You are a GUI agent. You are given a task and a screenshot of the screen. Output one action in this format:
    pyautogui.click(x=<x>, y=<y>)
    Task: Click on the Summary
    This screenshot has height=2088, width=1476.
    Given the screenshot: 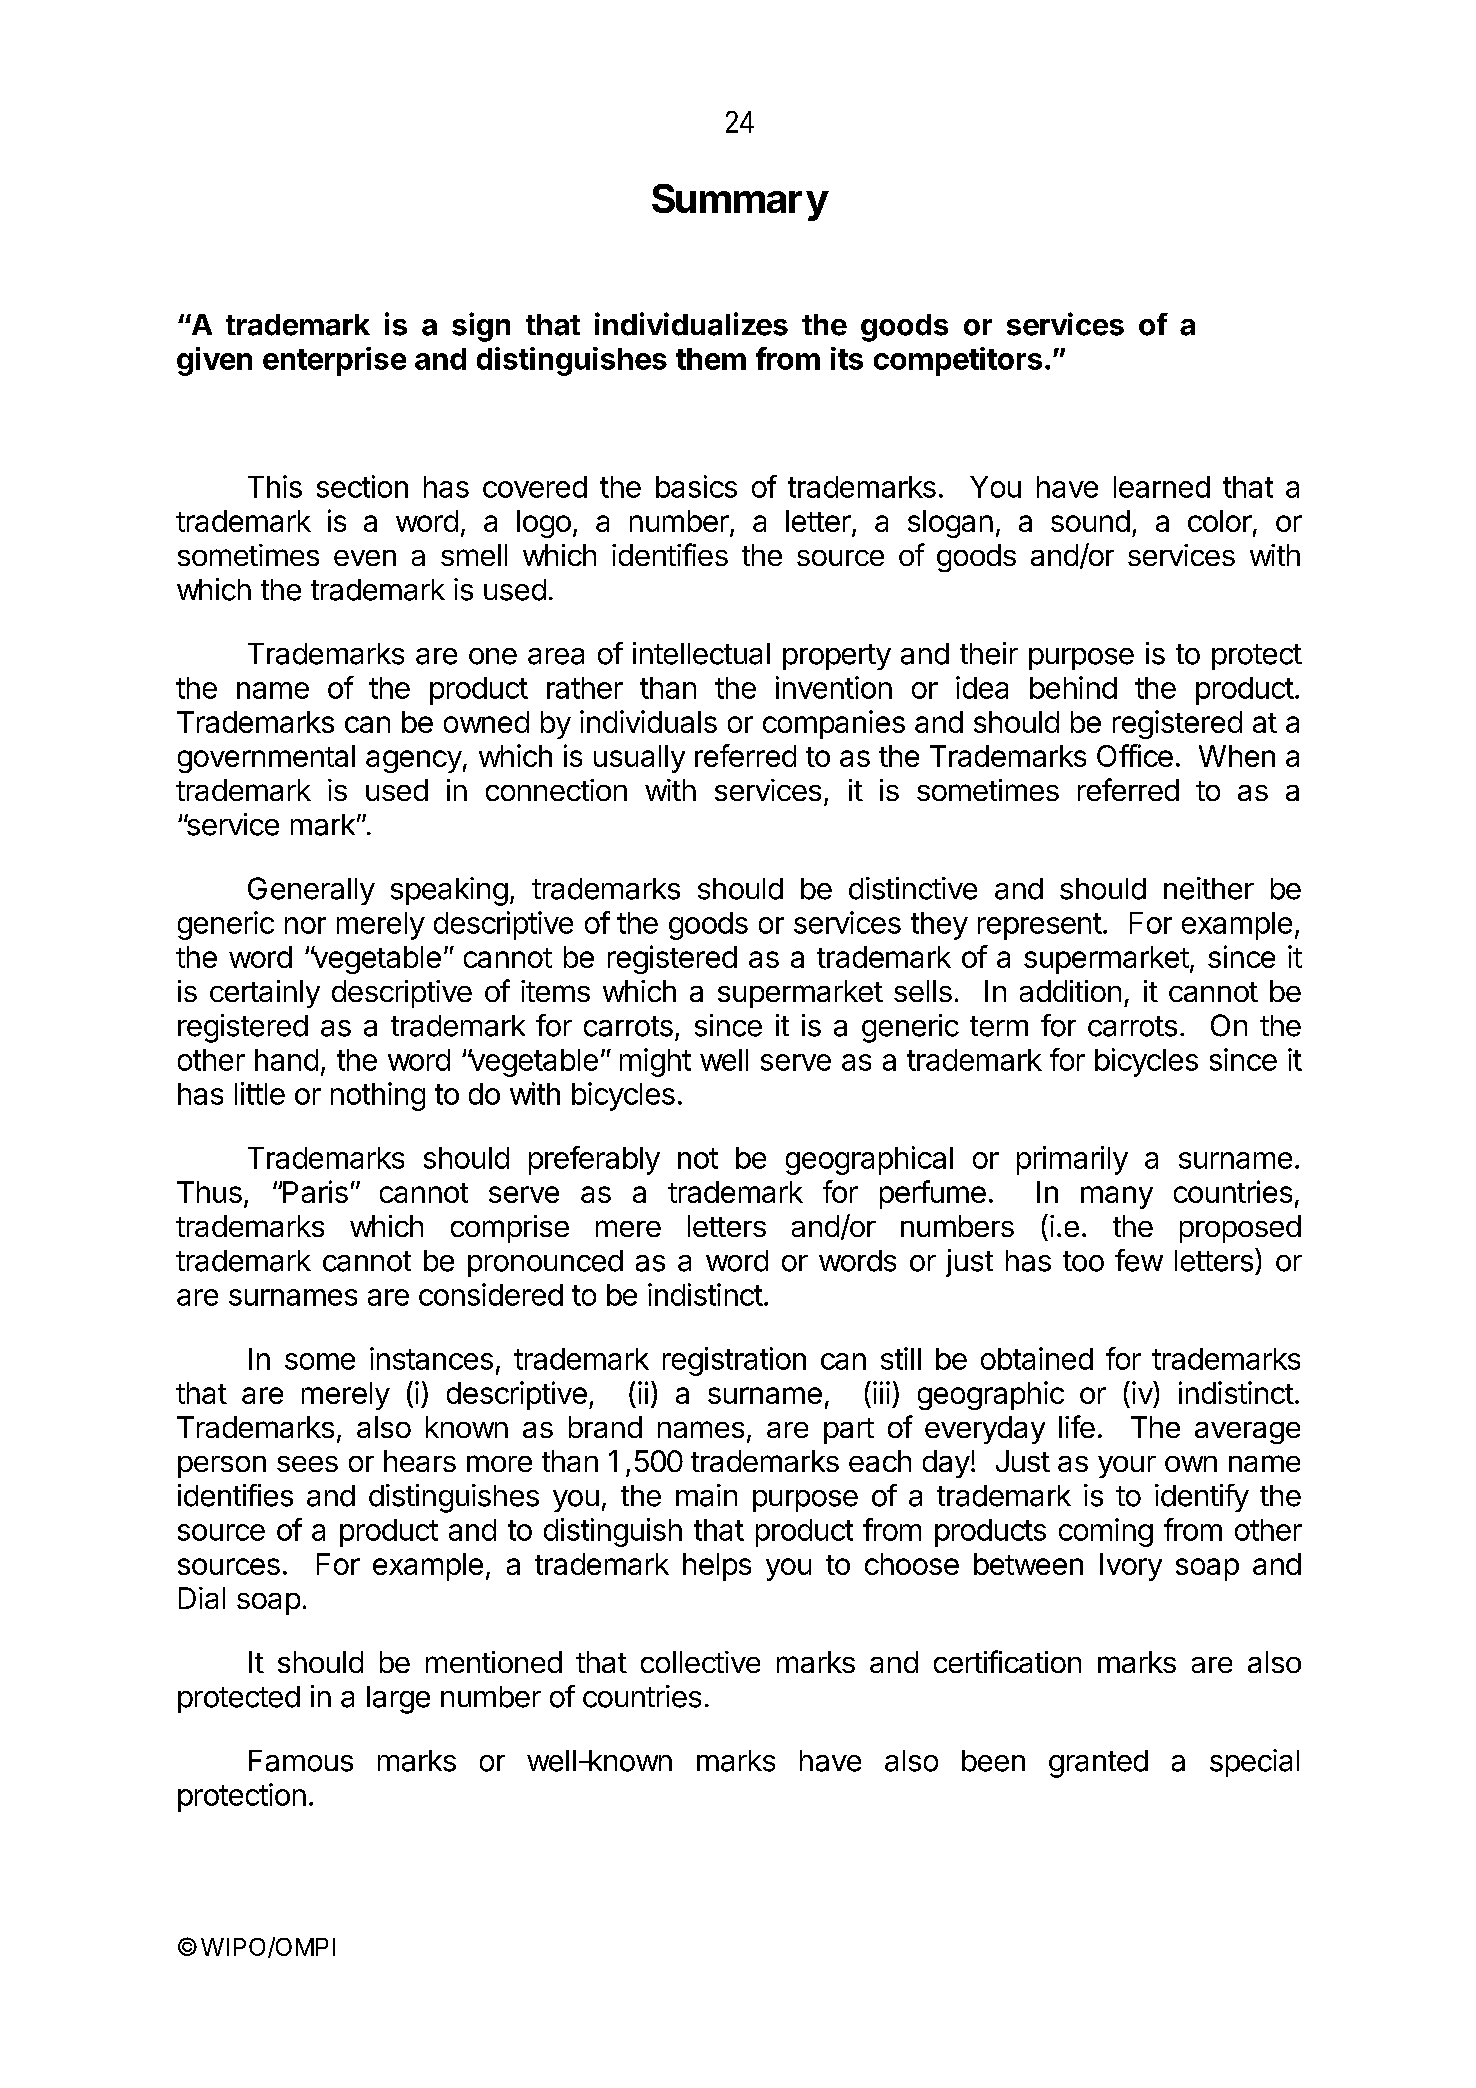 What is the action you would take?
    pyautogui.click(x=739, y=202)
